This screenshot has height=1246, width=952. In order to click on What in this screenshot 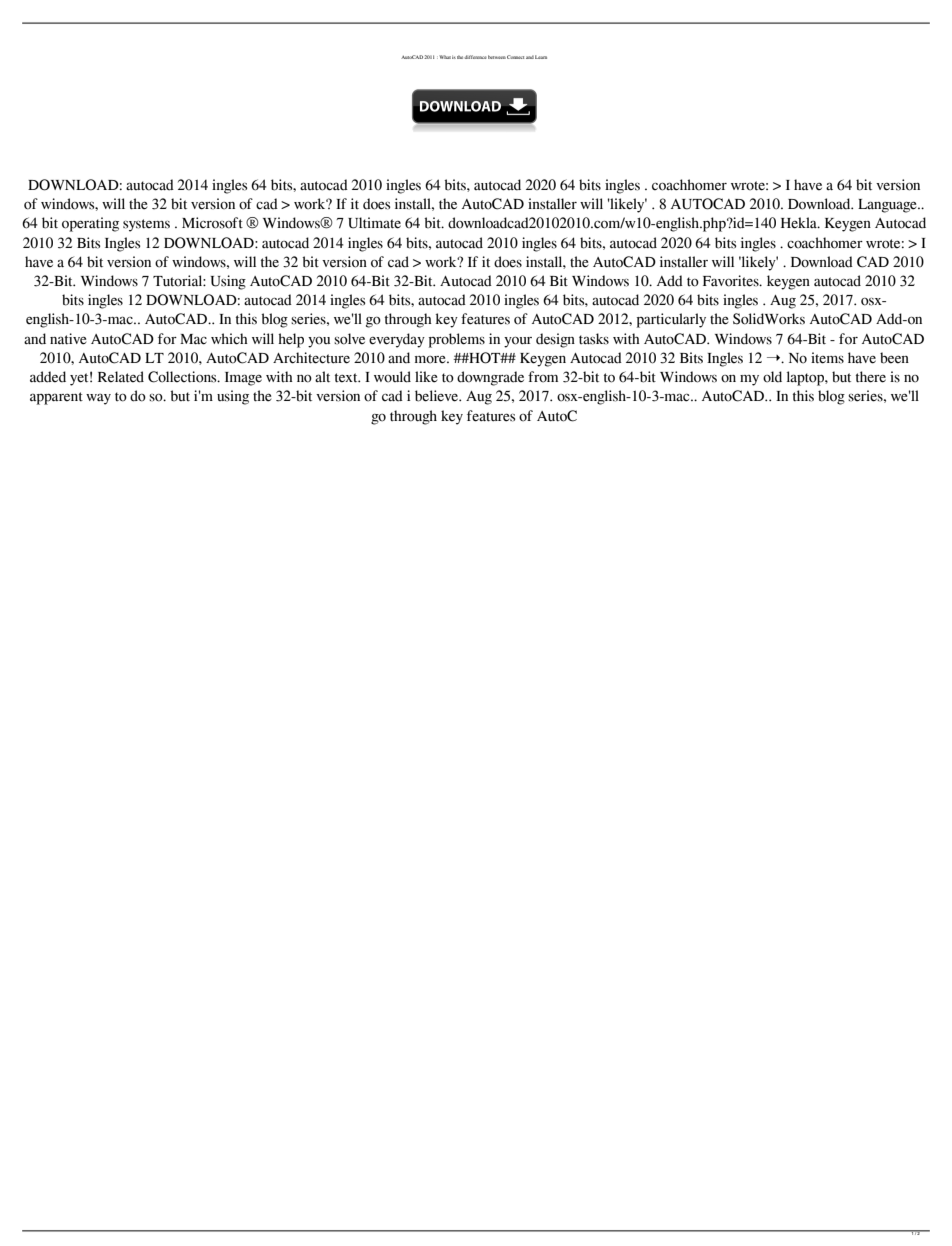, I will do `click(444, 57)`.
